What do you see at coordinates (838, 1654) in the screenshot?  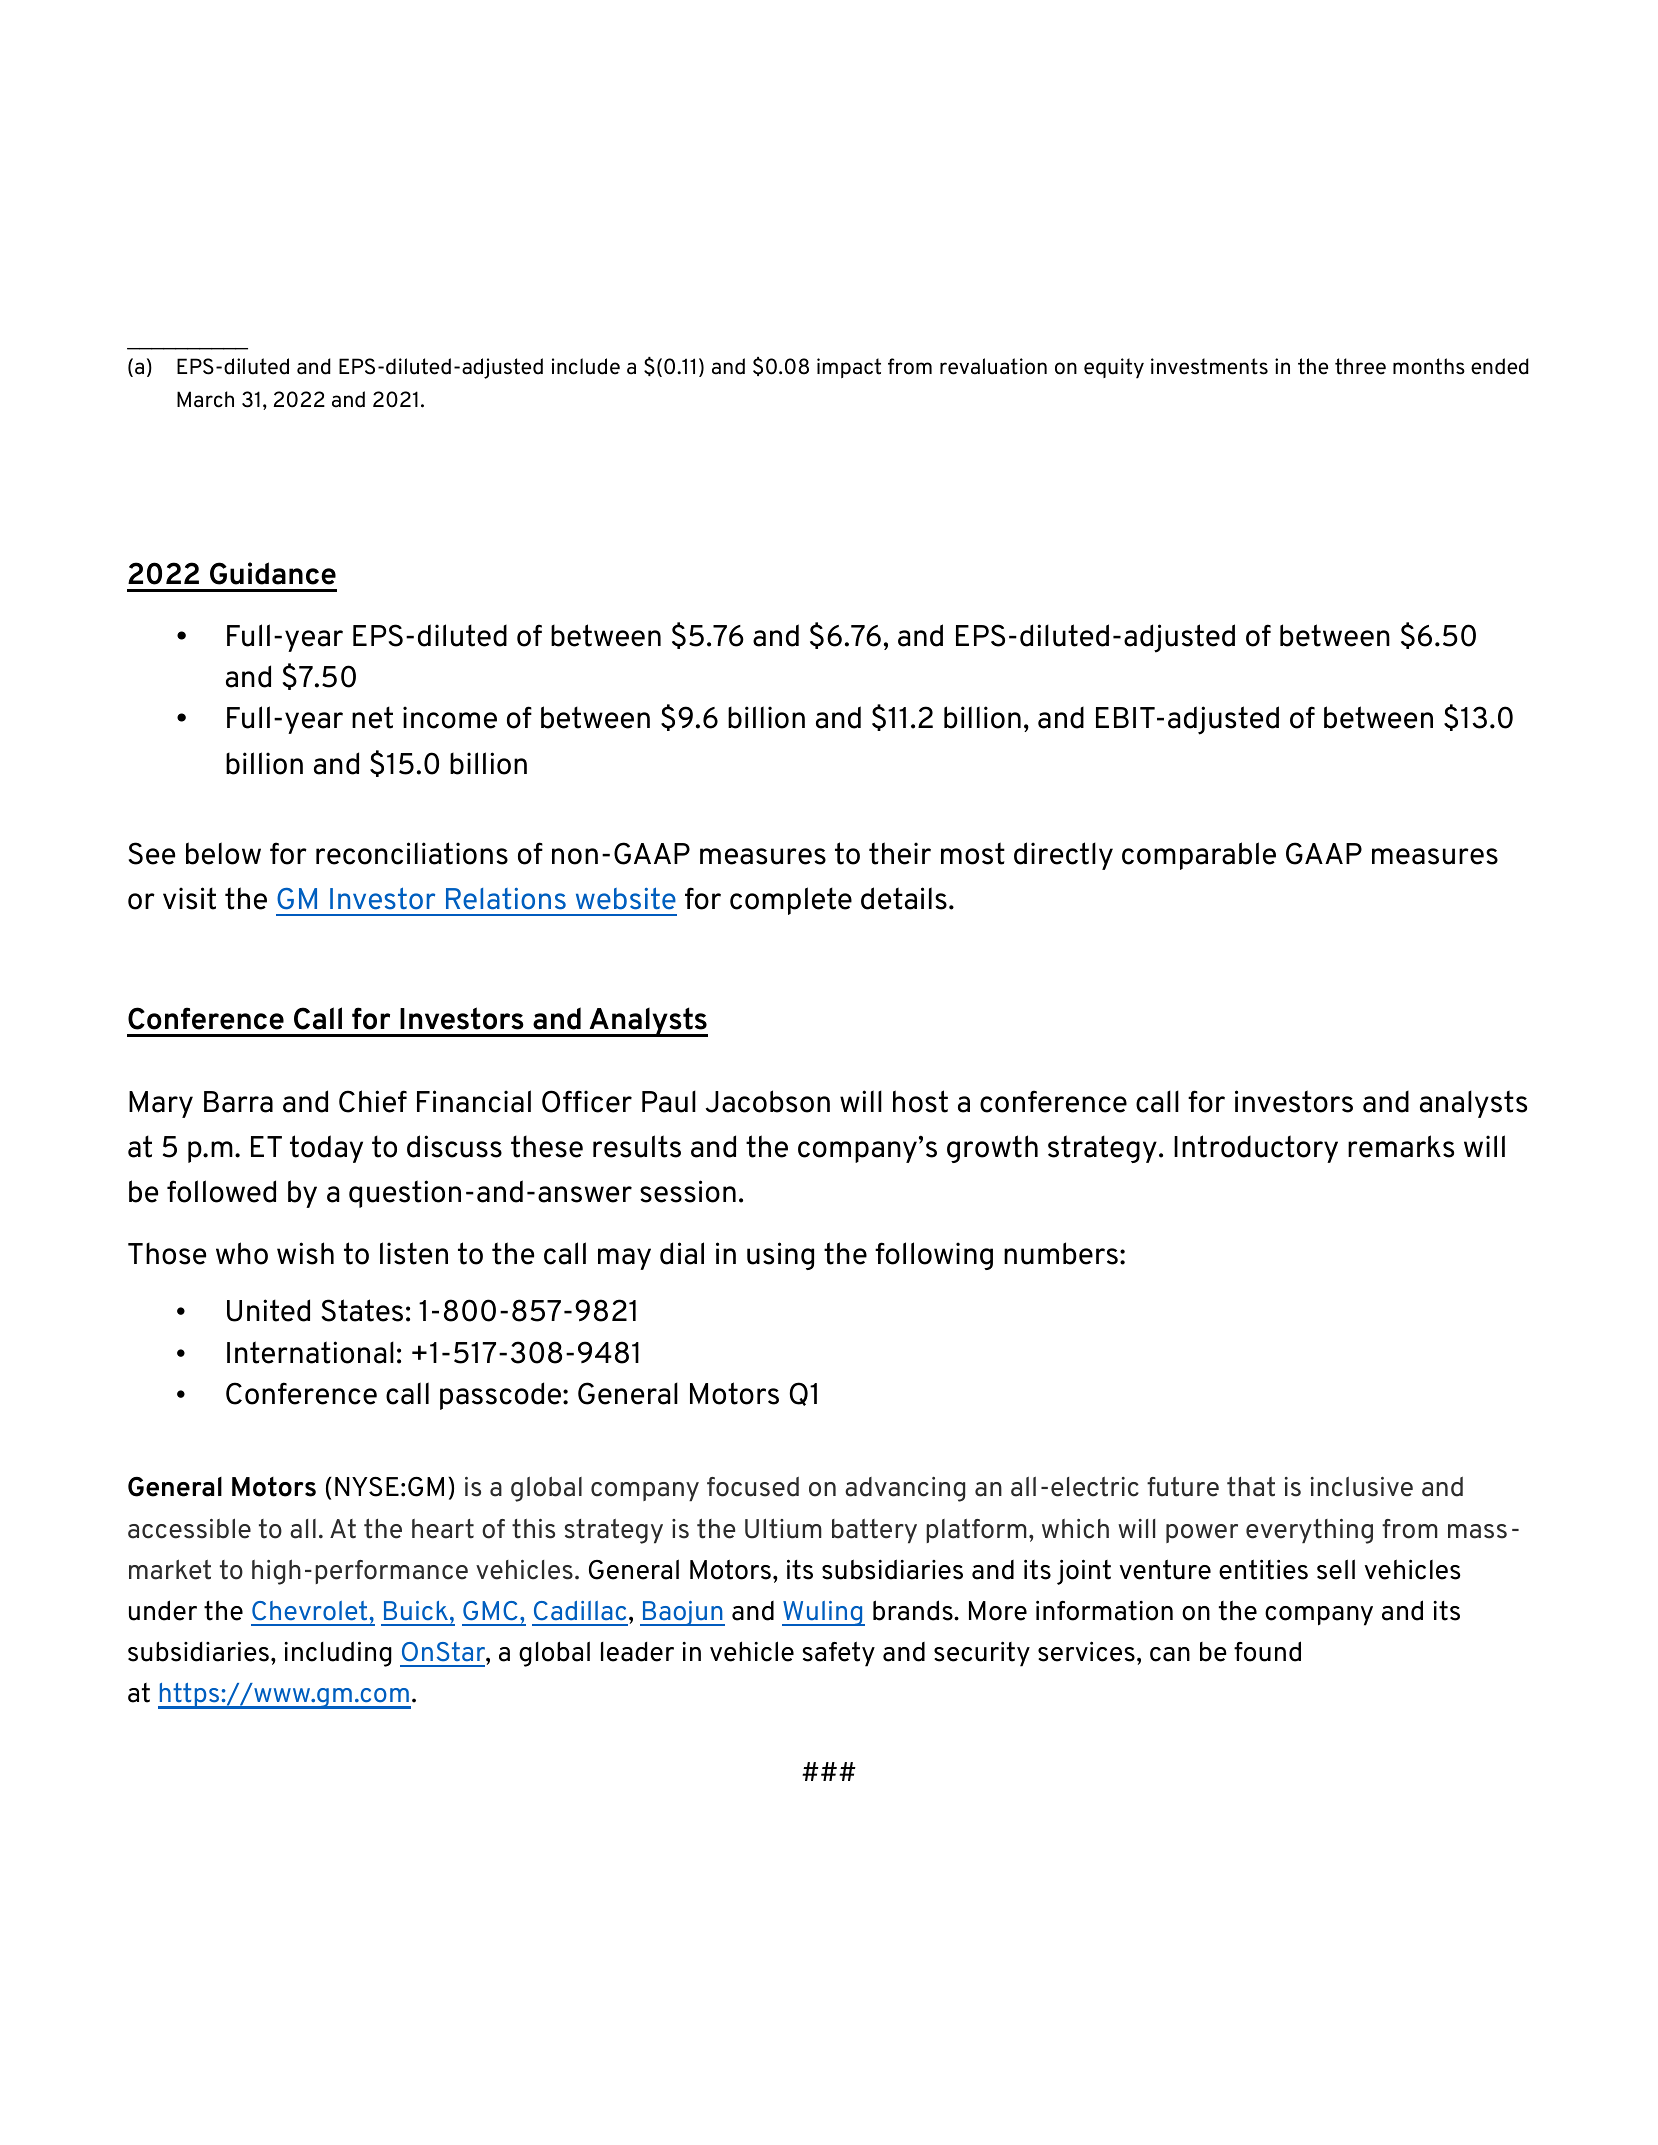 I see `safety` at bounding box center [838, 1654].
